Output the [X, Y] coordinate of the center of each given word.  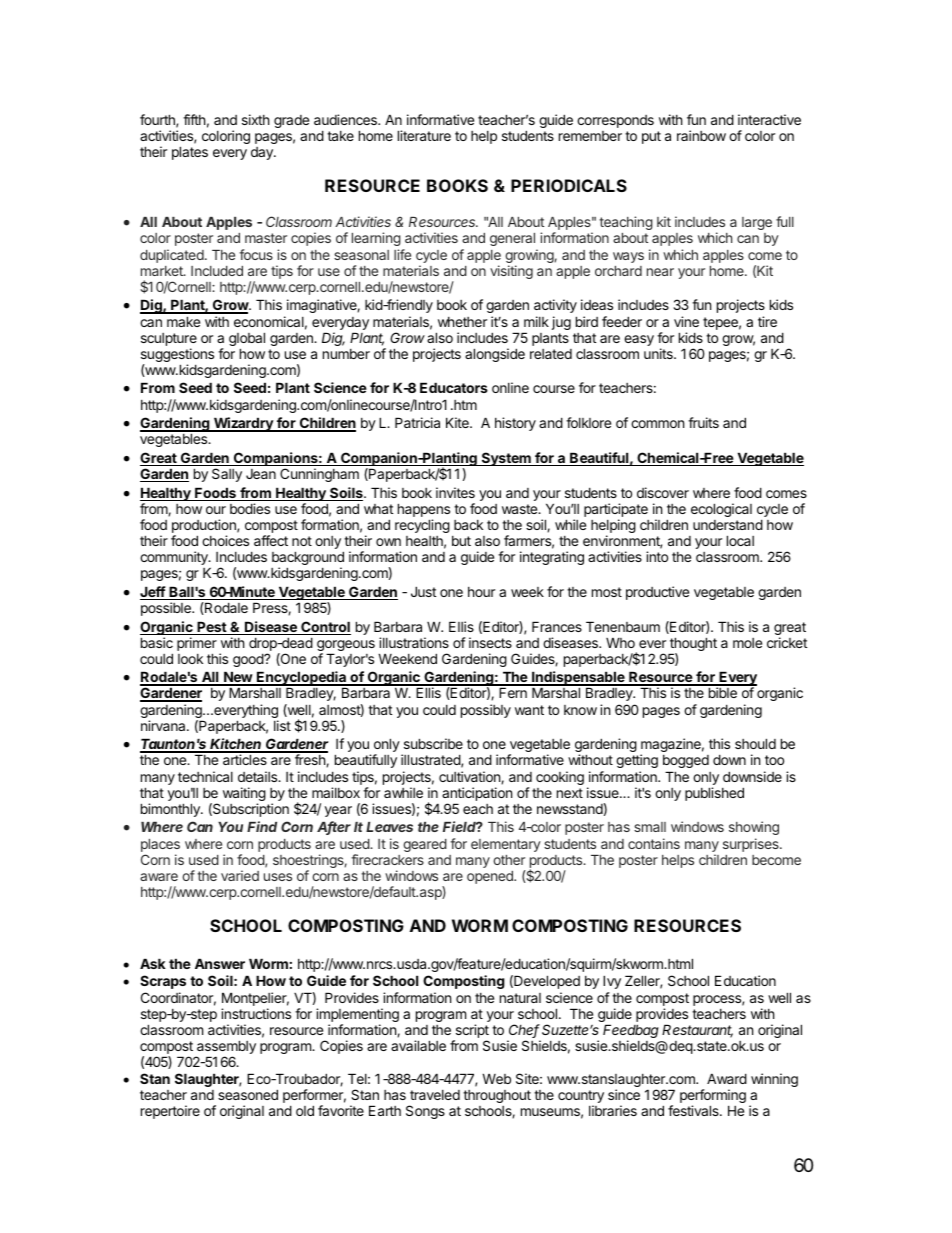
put [651, 137]
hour [481, 592]
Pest [211, 628]
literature [424, 135]
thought [693, 645]
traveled [435, 1095]
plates [190, 153]
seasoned [248, 1094]
